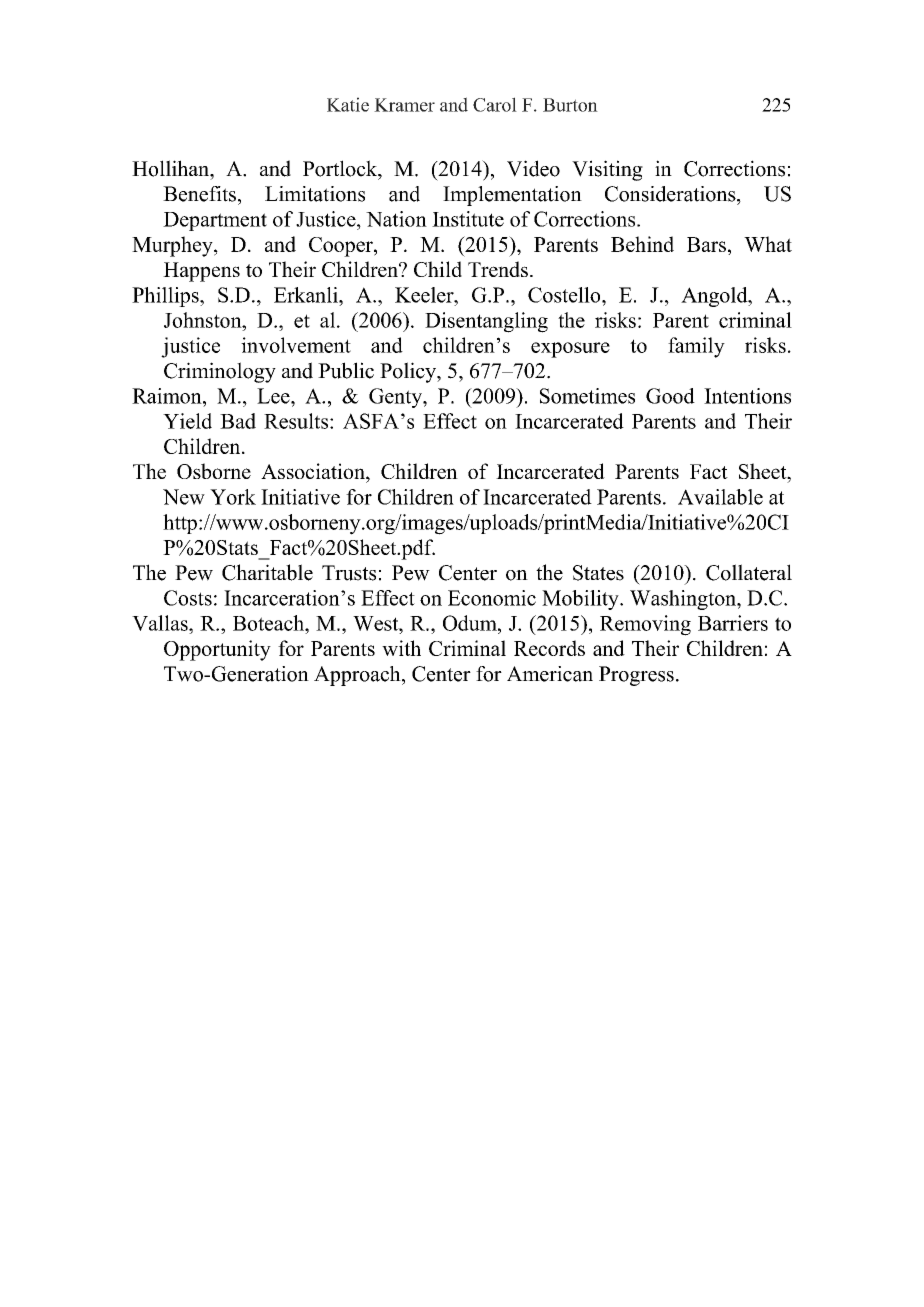 The height and width of the screenshot is (1307, 924). What do you see at coordinates (349, 573) in the screenshot?
I see `Trusts` at bounding box center [349, 573].
